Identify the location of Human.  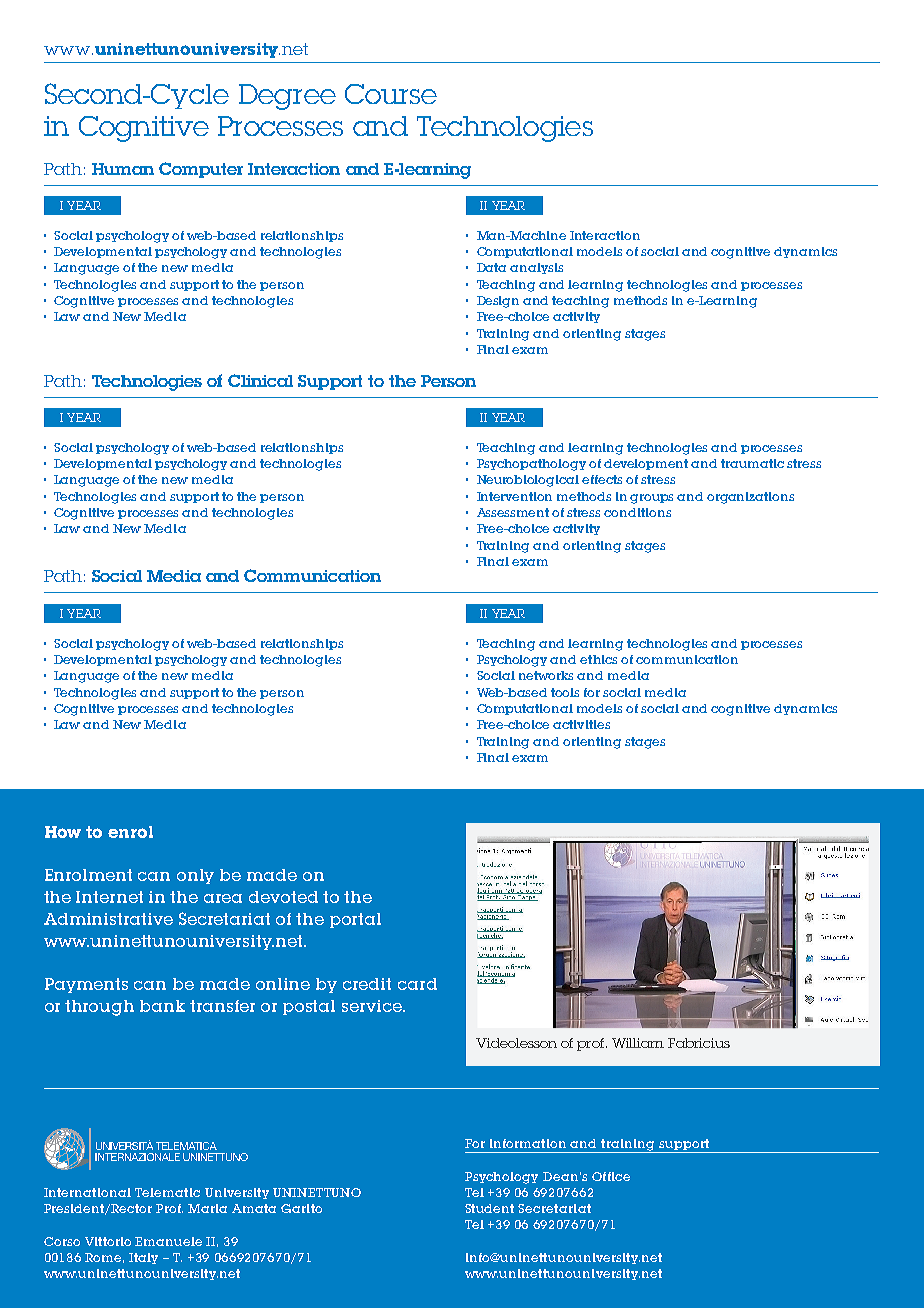
(123, 169).
